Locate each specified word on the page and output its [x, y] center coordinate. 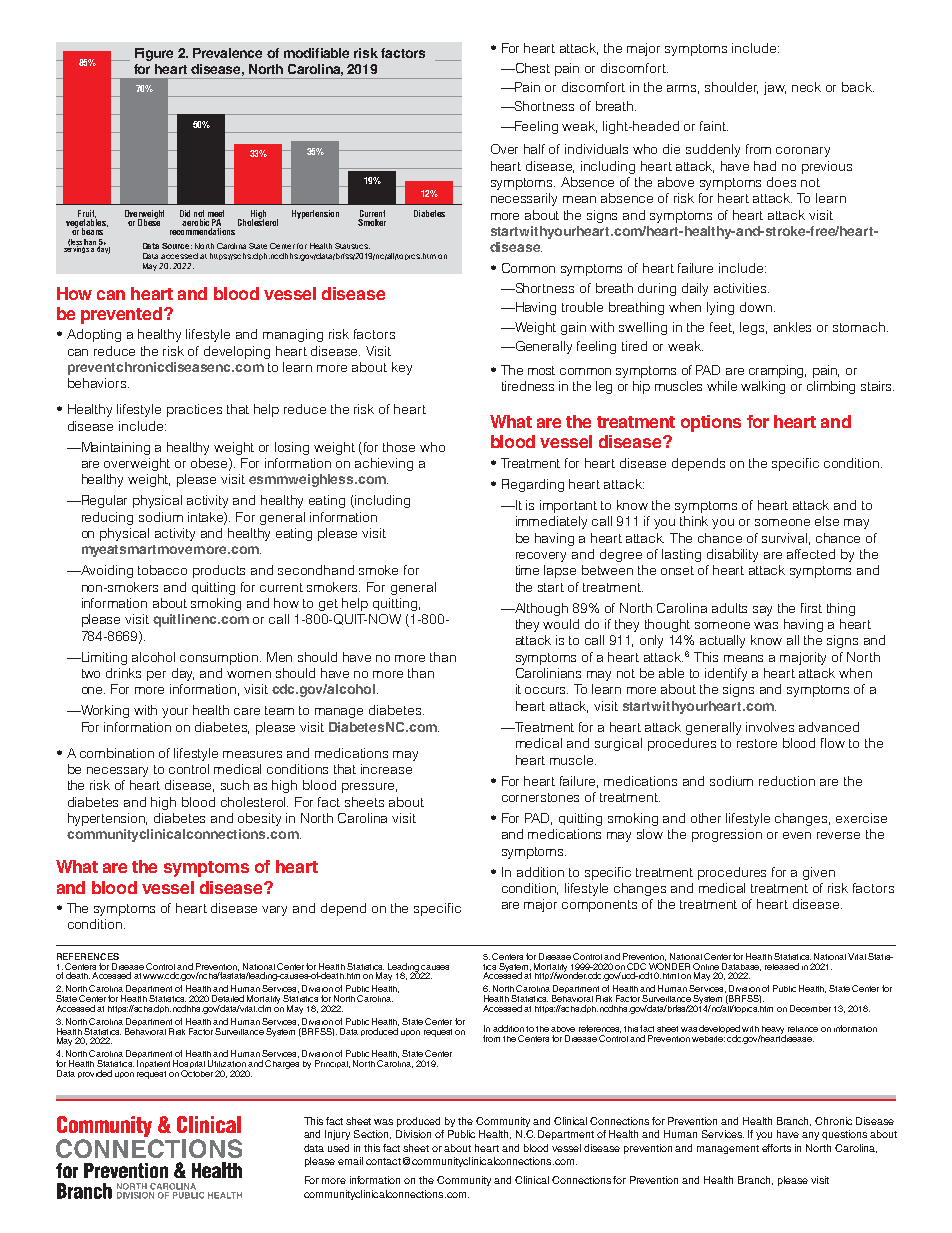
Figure [154, 54]
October [197, 1073]
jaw [775, 88]
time [527, 570]
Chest [531, 68]
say [762, 611]
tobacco [162, 570]
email [350, 1161]
